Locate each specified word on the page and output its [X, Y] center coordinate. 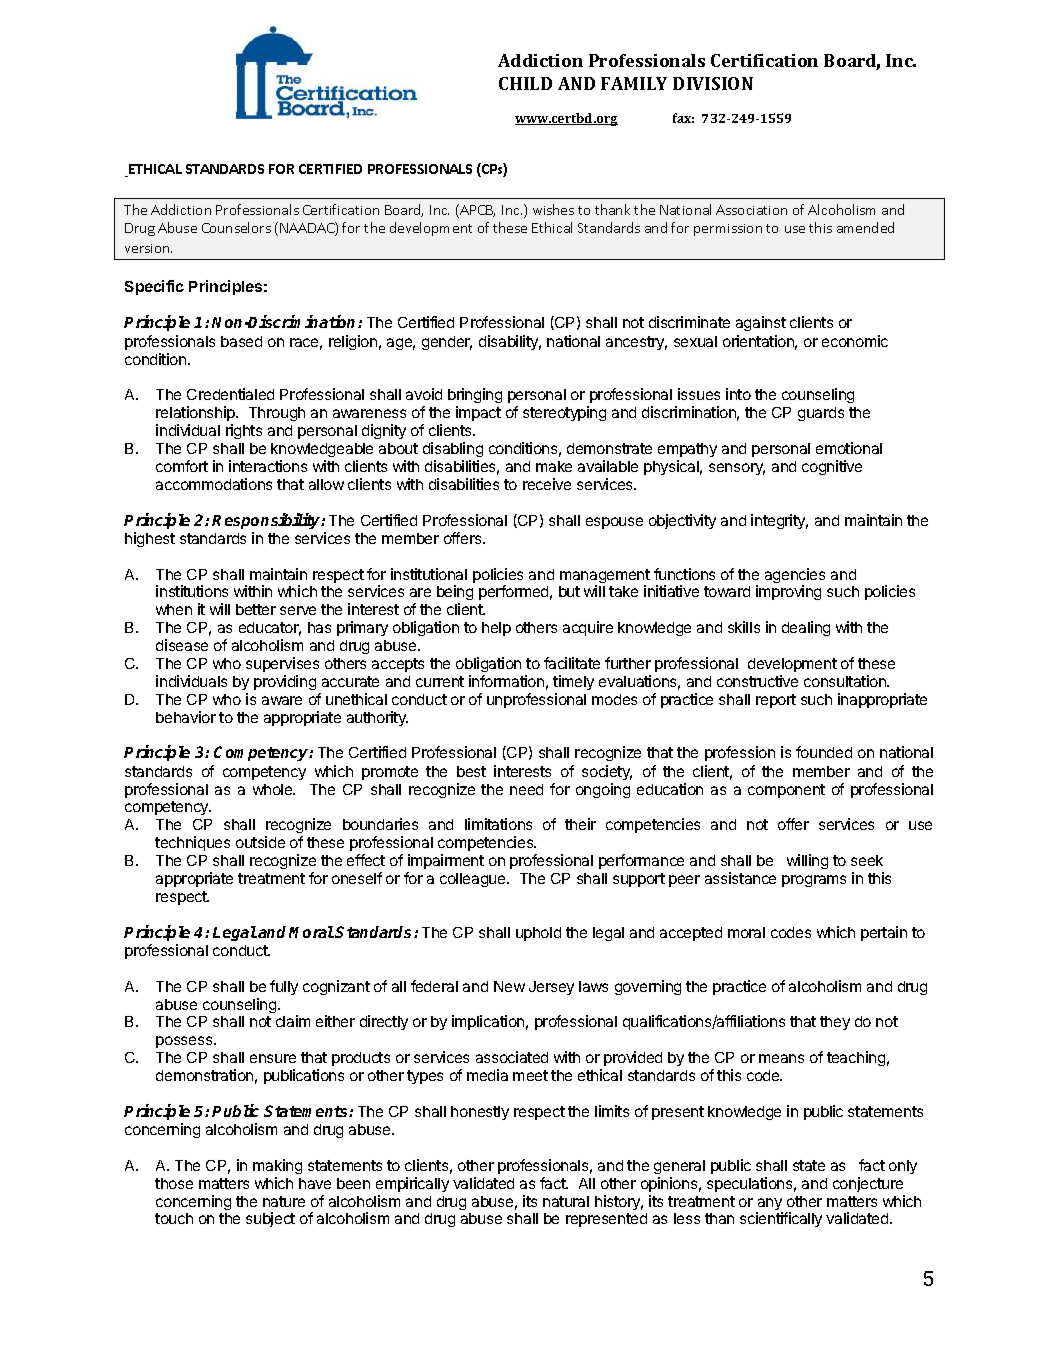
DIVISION [713, 83]
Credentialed [230, 394]
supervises [282, 664]
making [277, 1166]
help [496, 629]
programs [814, 881]
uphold [538, 934]
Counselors [236, 227]
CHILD [525, 83]
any [769, 1205]
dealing [806, 628]
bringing [475, 397]
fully [284, 987]
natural [566, 1201]
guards [821, 414]
